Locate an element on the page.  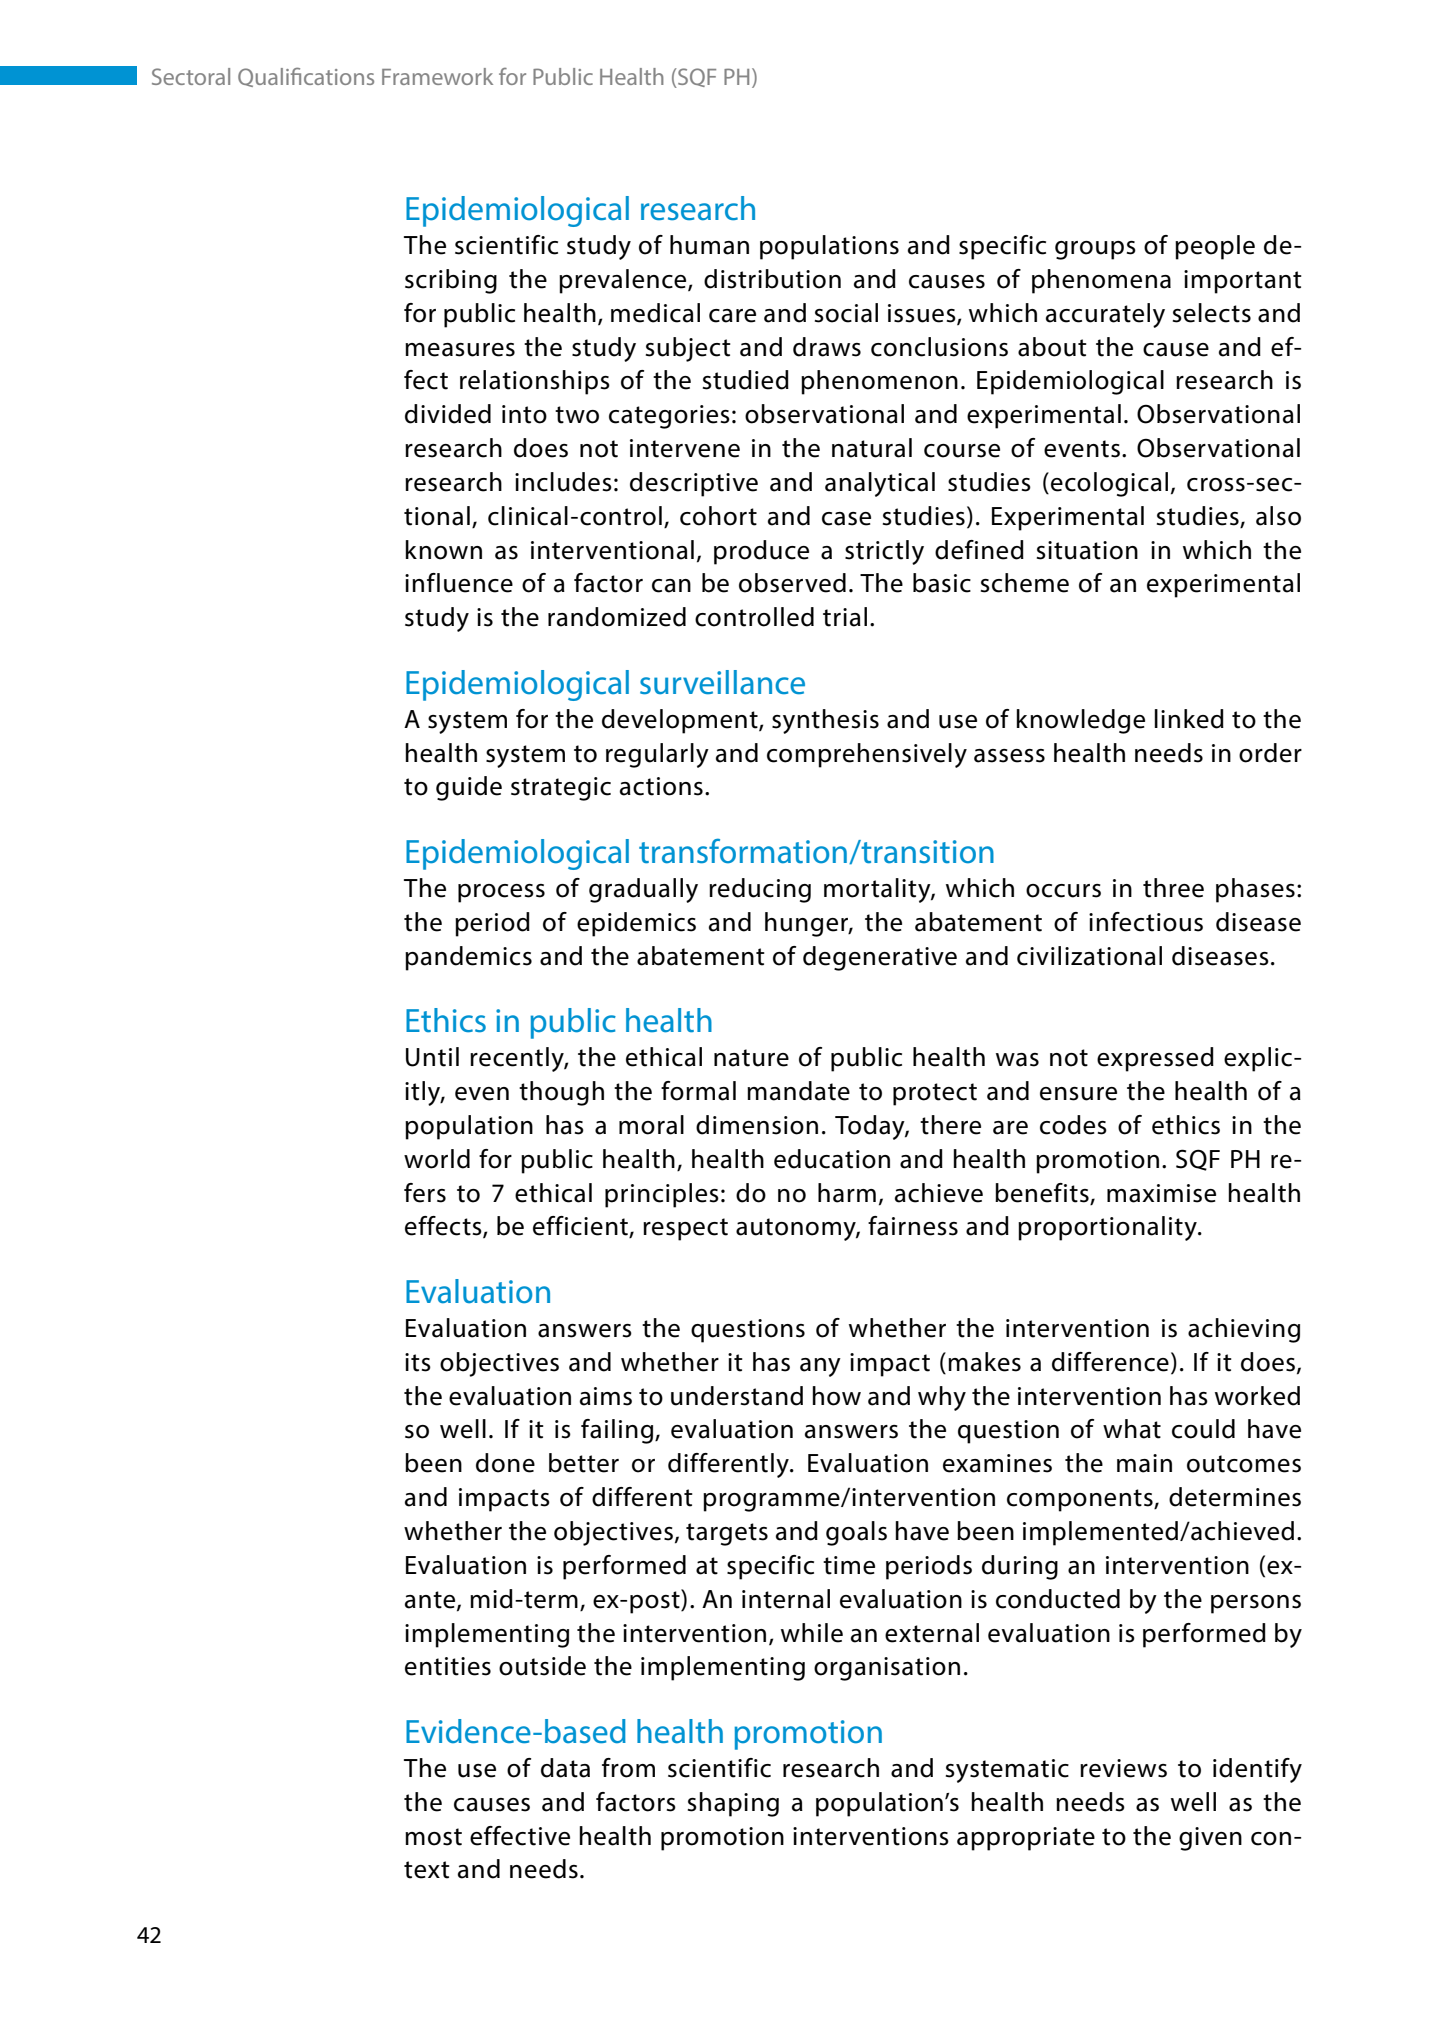
surveillance is located at coordinates (722, 682).
